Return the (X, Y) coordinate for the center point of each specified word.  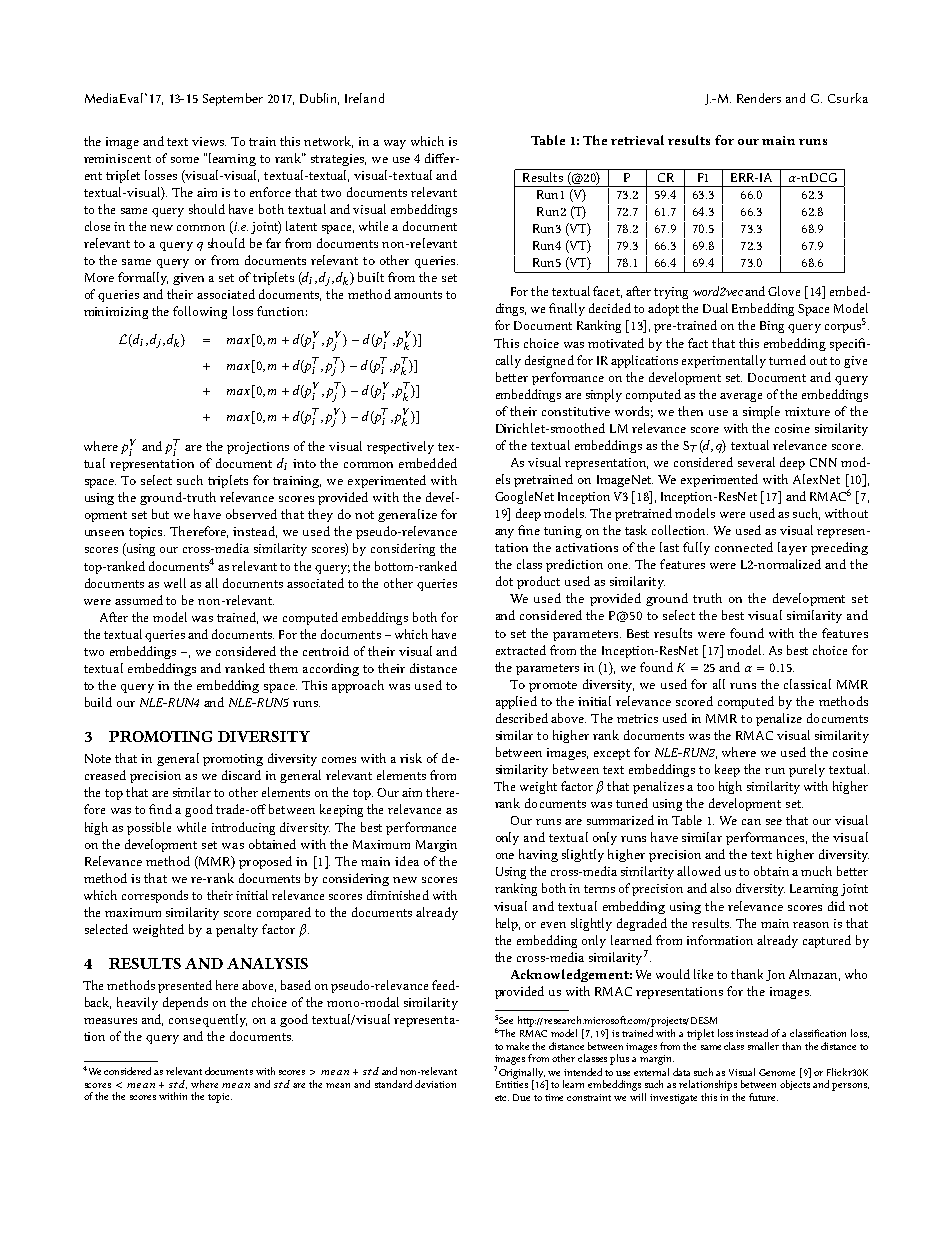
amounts (418, 295)
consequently (208, 1020)
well (175, 583)
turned (787, 360)
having (538, 855)
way (395, 144)
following (200, 312)
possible (149, 828)
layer (792, 548)
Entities (512, 1083)
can (751, 822)
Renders (759, 98)
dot (504, 581)
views (209, 141)
